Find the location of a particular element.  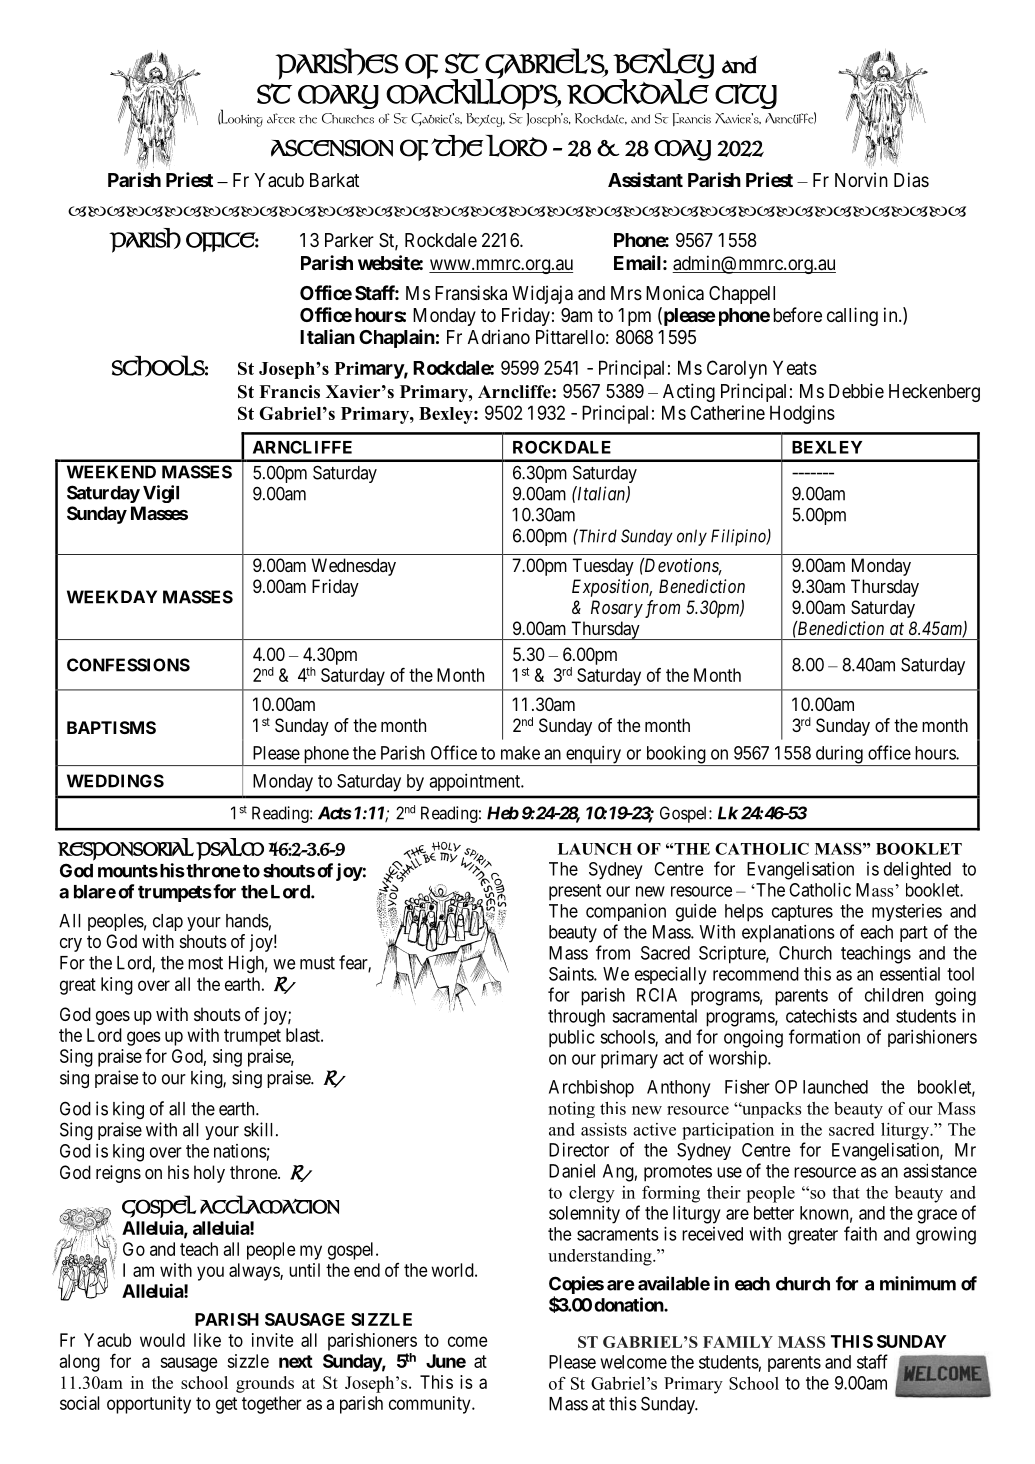

would is located at coordinates (162, 1340).
